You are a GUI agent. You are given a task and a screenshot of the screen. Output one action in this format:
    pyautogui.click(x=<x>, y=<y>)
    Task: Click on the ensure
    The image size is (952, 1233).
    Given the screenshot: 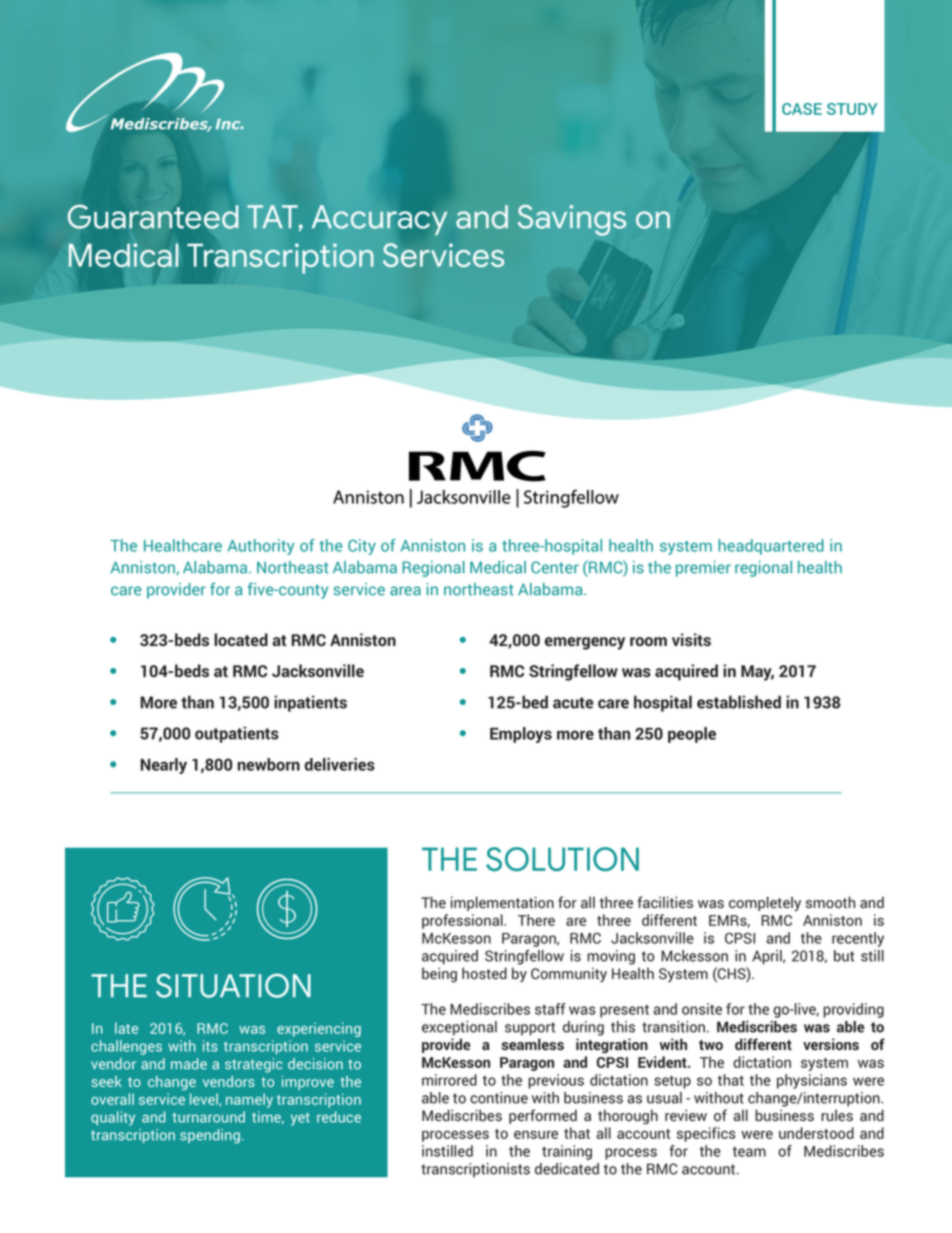 What is the action you would take?
    pyautogui.click(x=536, y=1134)
